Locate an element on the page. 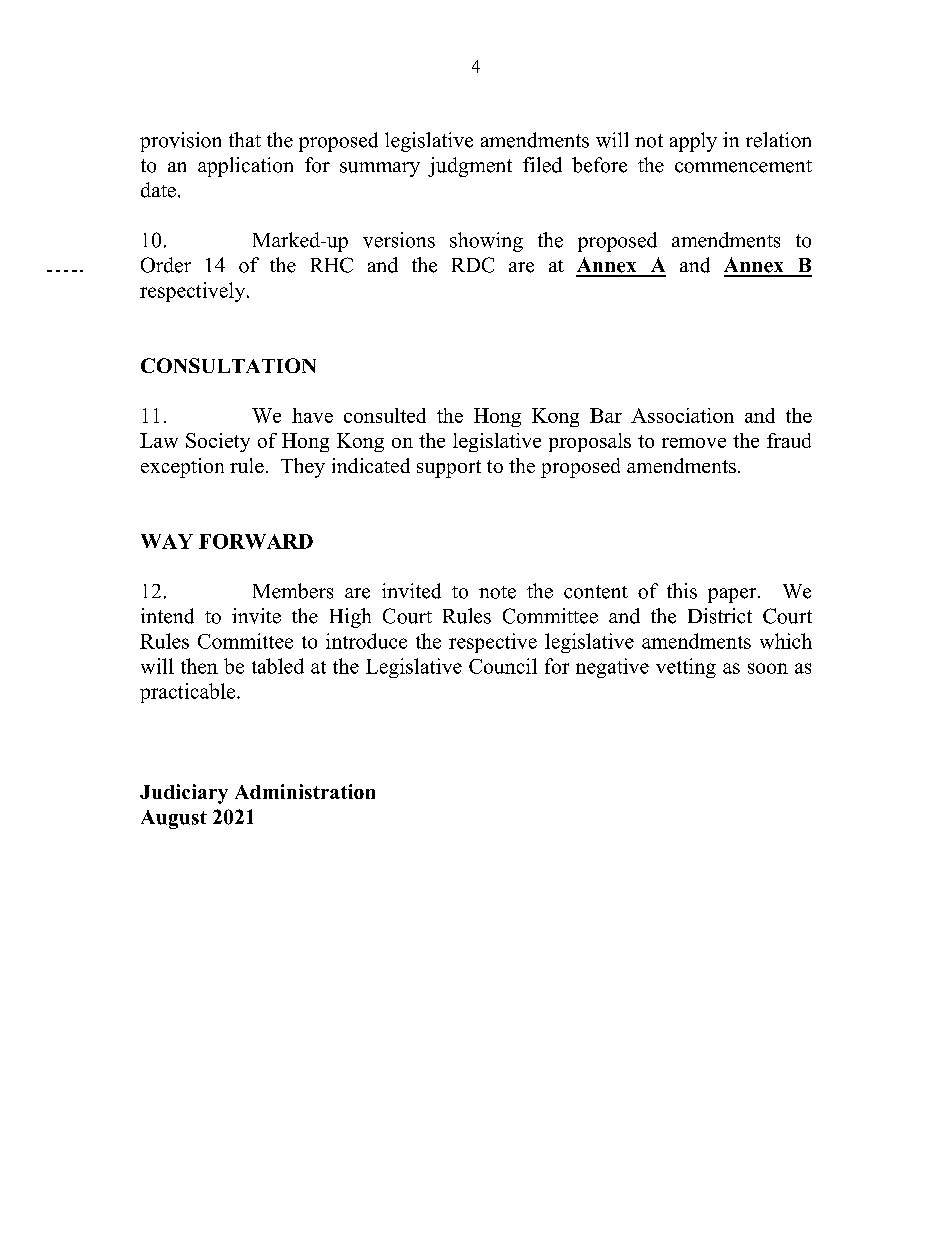  Council is located at coordinates (503, 666).
